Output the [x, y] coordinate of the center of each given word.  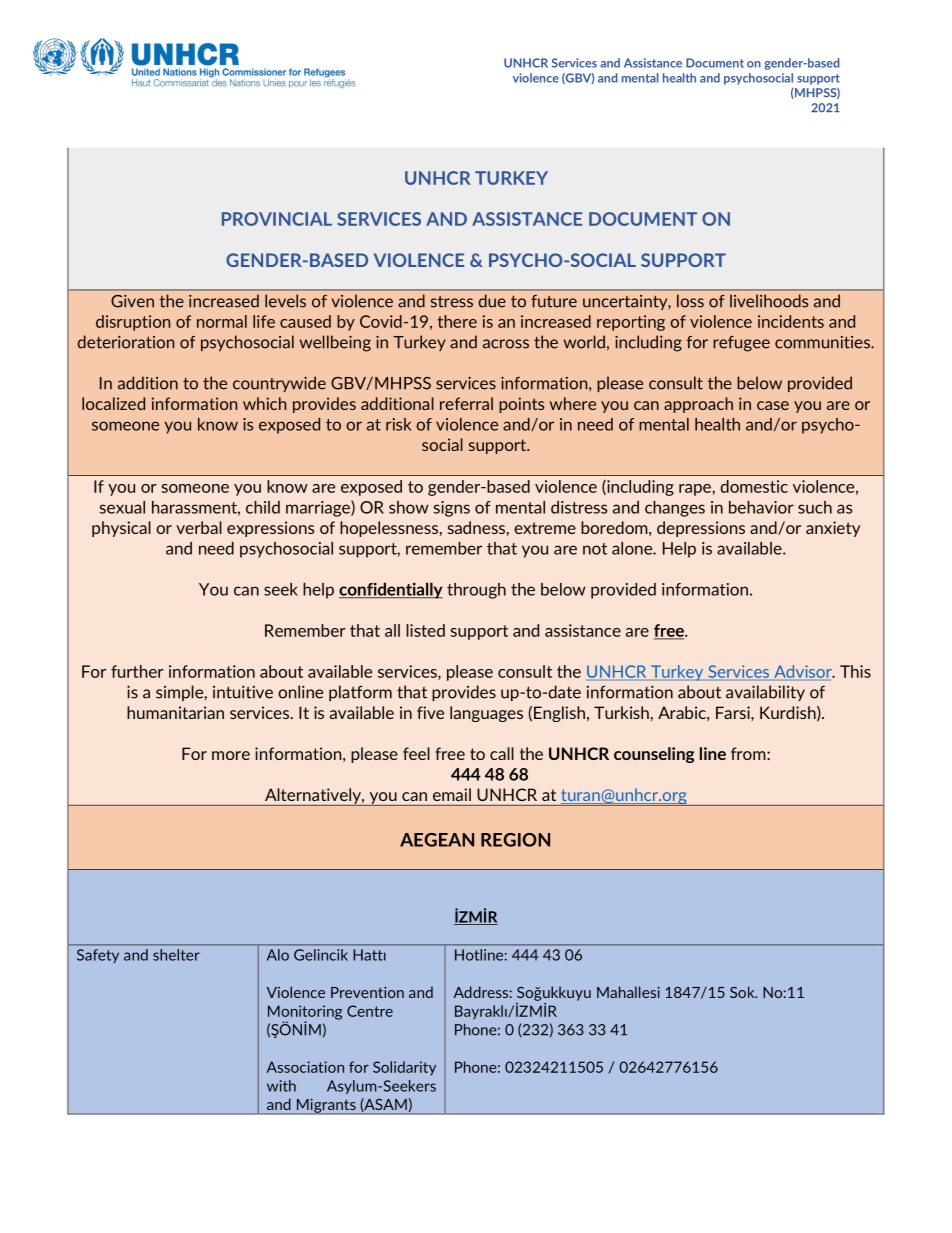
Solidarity [404, 1068]
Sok [743, 992]
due [492, 301]
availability [765, 693]
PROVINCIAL [277, 219]
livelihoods [769, 301]
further [137, 671]
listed [425, 630]
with [281, 1086]
